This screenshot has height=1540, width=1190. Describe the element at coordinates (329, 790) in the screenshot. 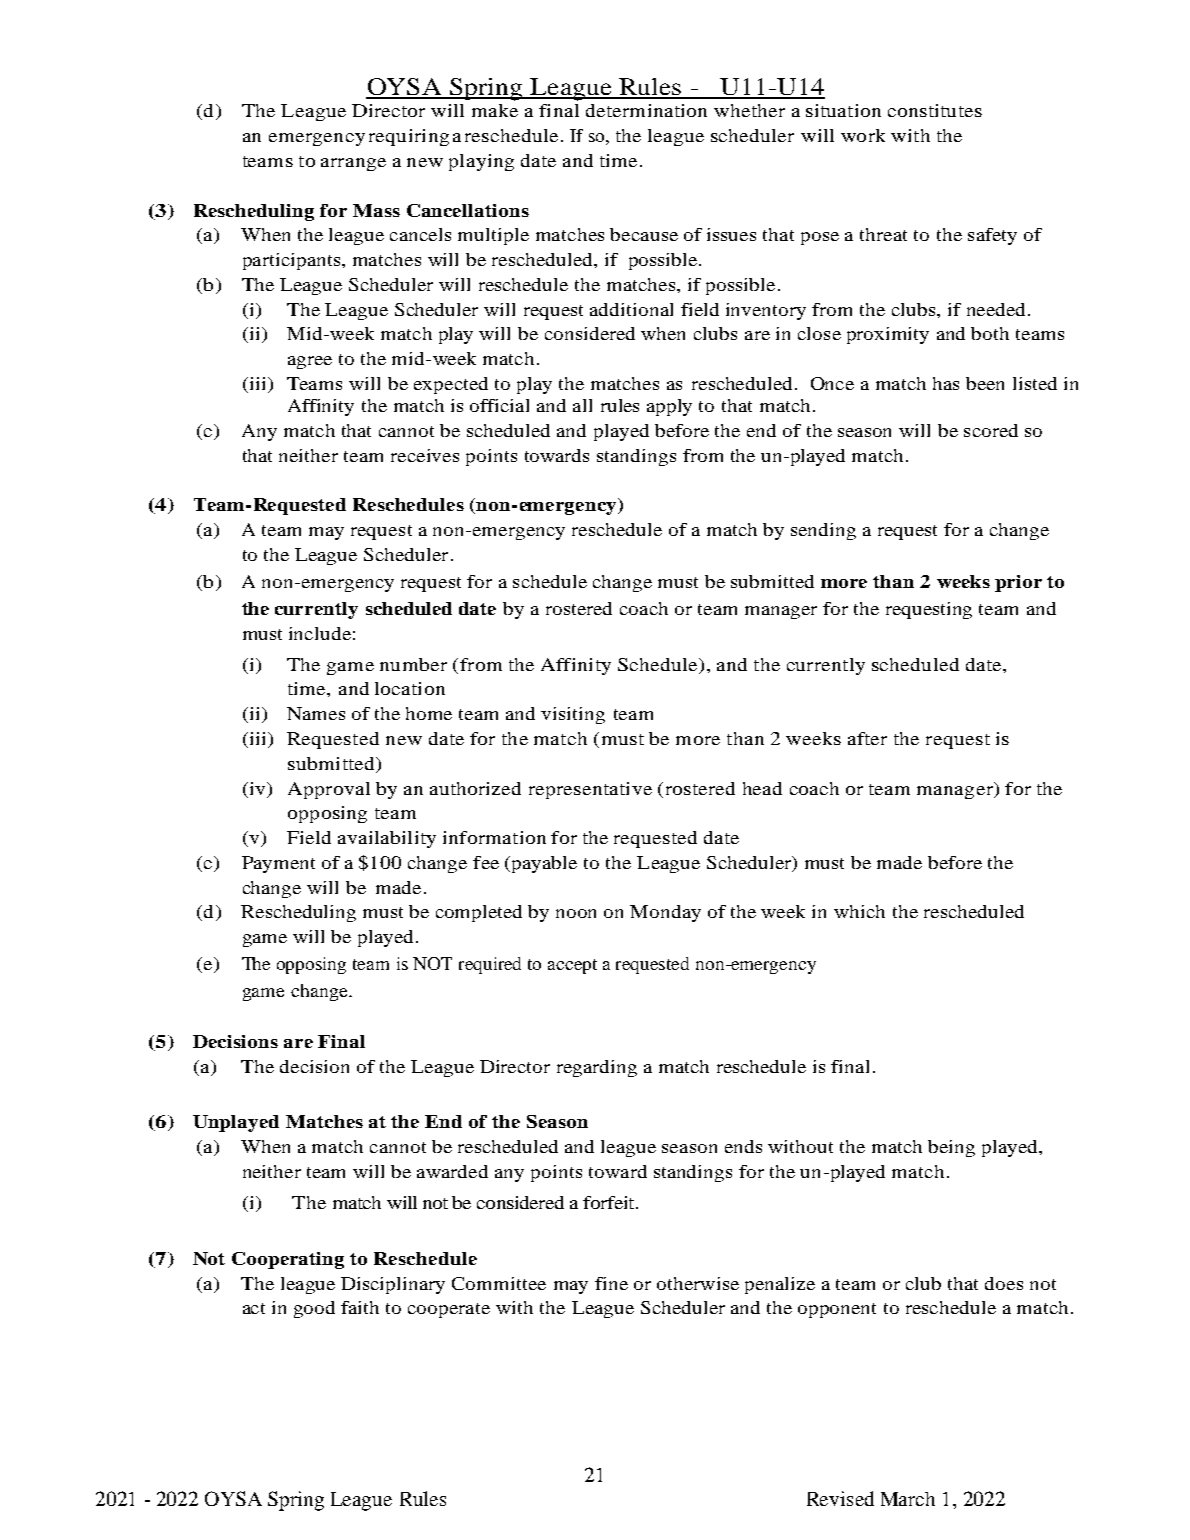

I see `Approval` at that location.
